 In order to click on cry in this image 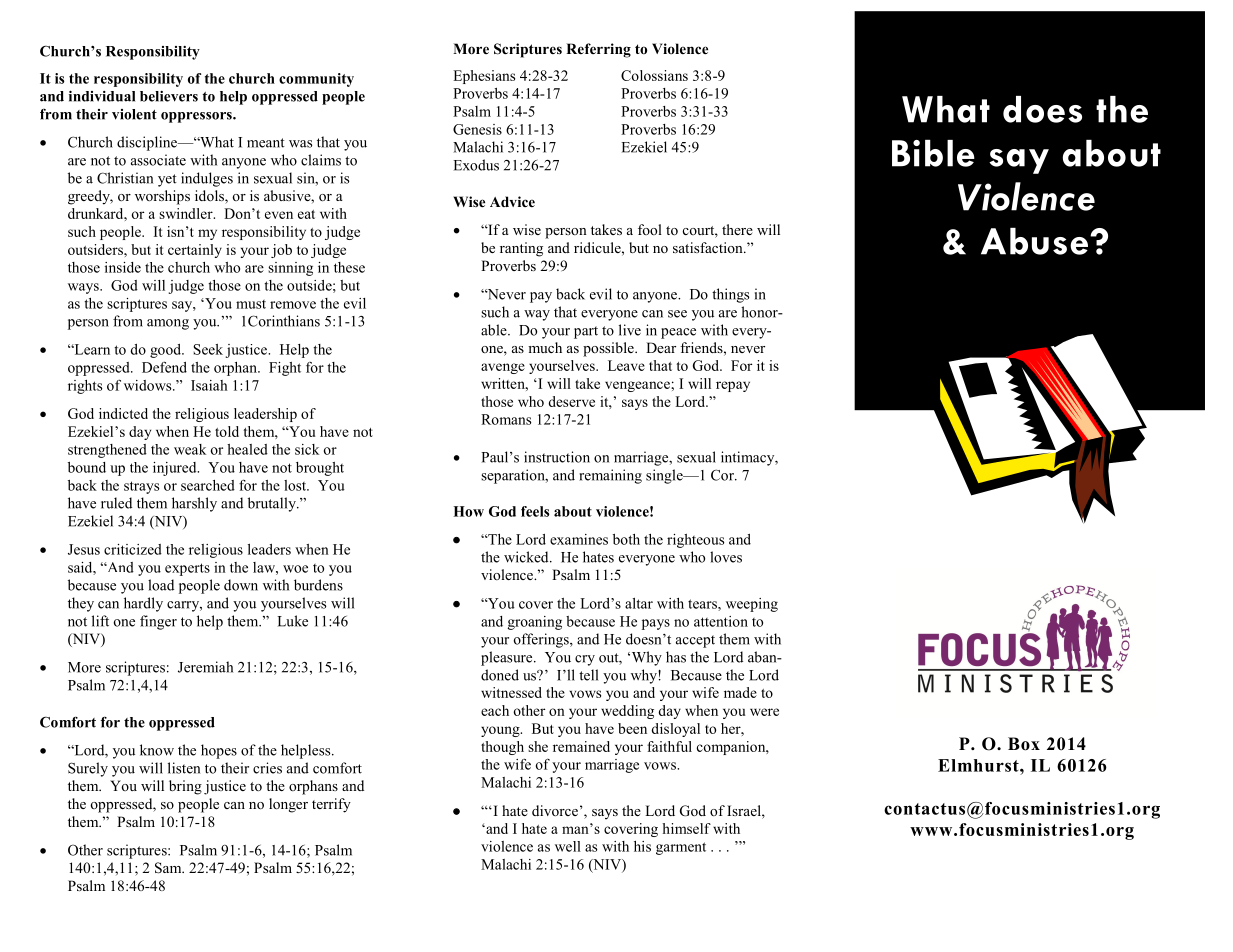, I will do `click(585, 660)`.
